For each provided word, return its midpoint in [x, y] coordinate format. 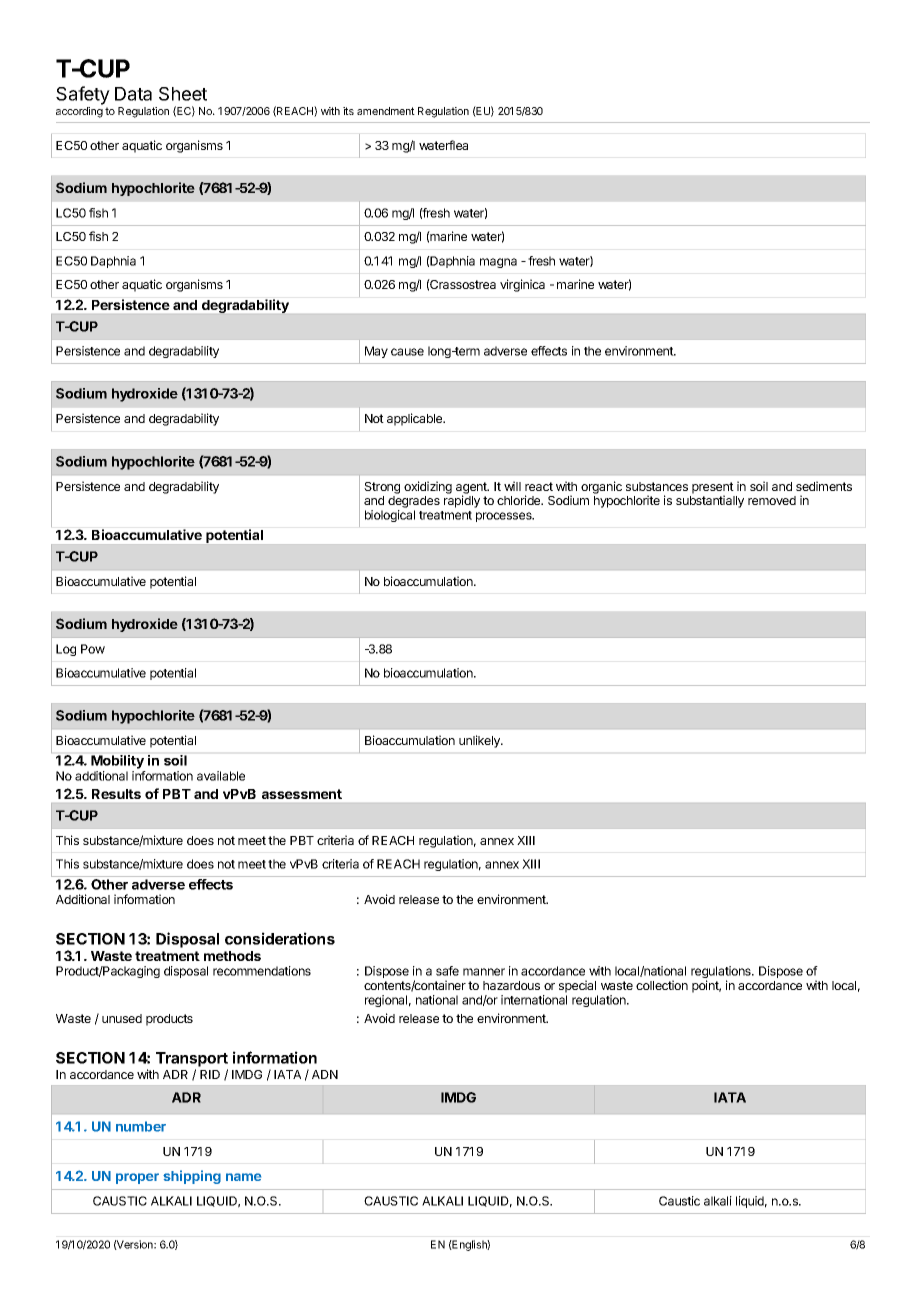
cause [407, 352]
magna [498, 263]
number [141, 1126]
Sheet [183, 94]
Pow [93, 649]
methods [232, 956]
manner [484, 972]
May [376, 352]
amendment [386, 111]
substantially [710, 501]
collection [662, 985]
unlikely [480, 741]
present [713, 489]
